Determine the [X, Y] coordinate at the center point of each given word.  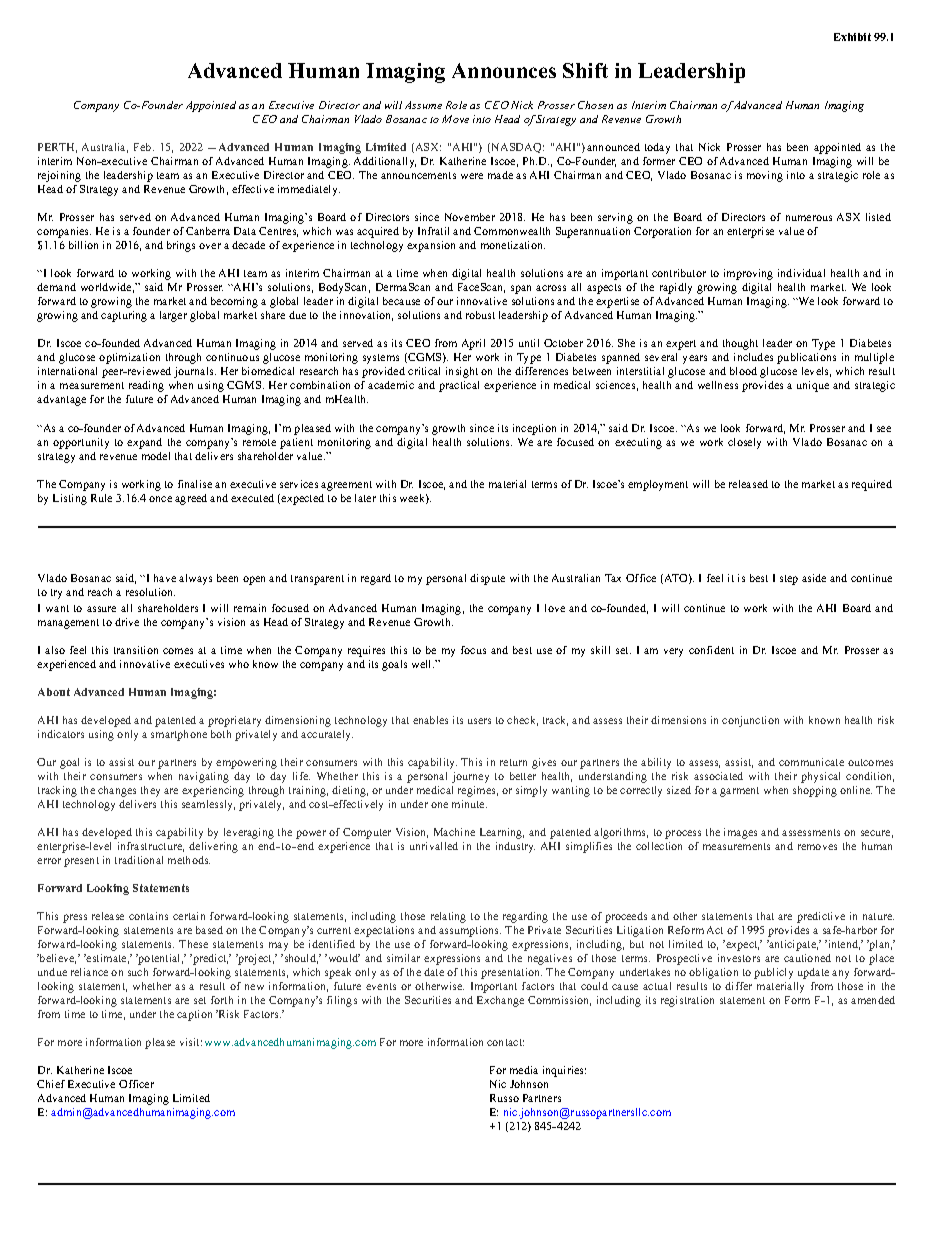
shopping [815, 791]
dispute [487, 579]
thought [740, 344]
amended [873, 1000]
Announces [504, 70]
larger [173, 316]
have [165, 578]
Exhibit [852, 37]
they [150, 791]
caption [194, 1015]
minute [469, 804]
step [789, 580]
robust [480, 315]
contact [505, 1042]
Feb [144, 147]
